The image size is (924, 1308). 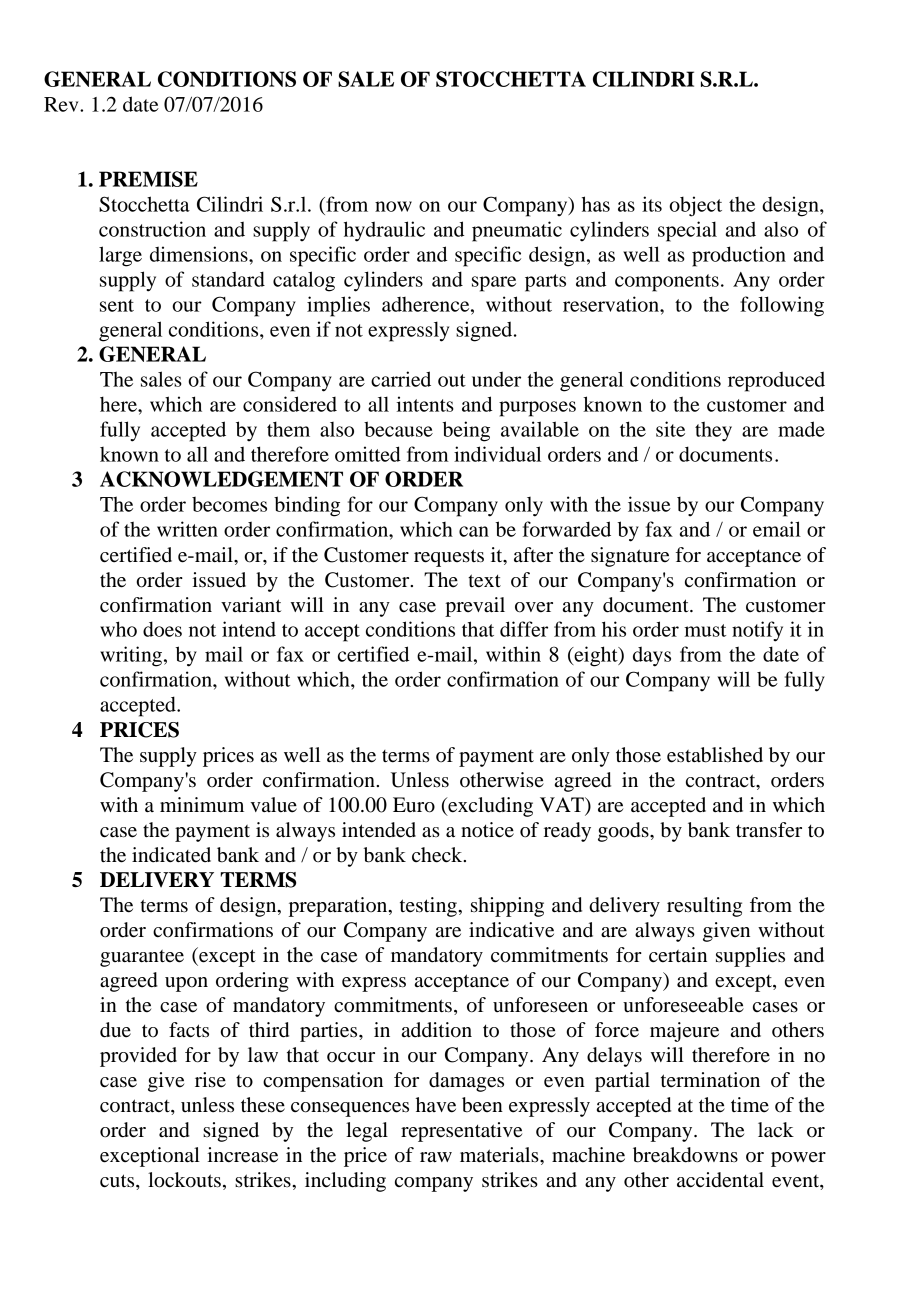 I want to click on ACKNOWLEDGEMENT, so click(x=221, y=479).
